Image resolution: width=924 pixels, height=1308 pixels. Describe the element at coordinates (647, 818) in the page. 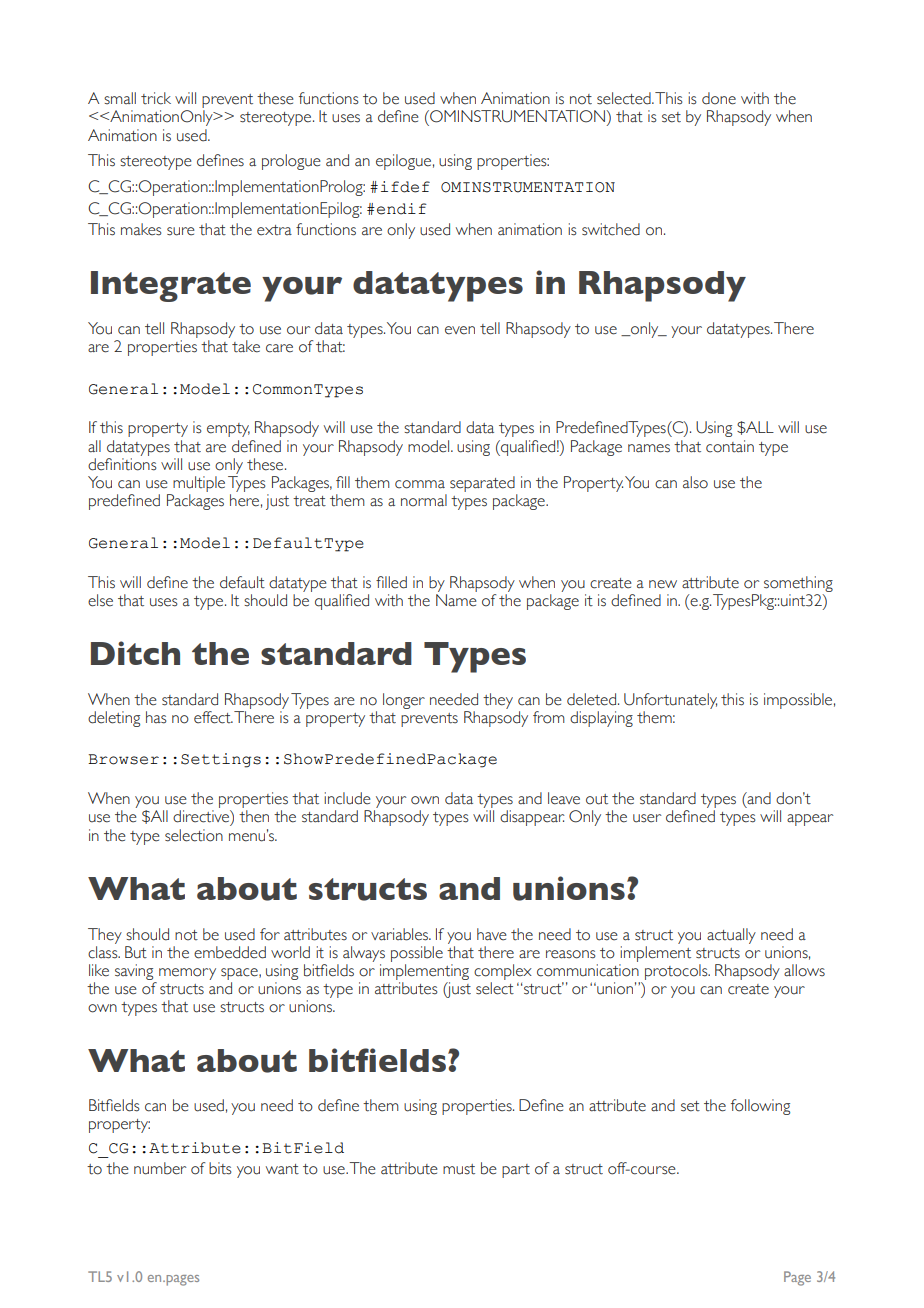

I see `user` at that location.
